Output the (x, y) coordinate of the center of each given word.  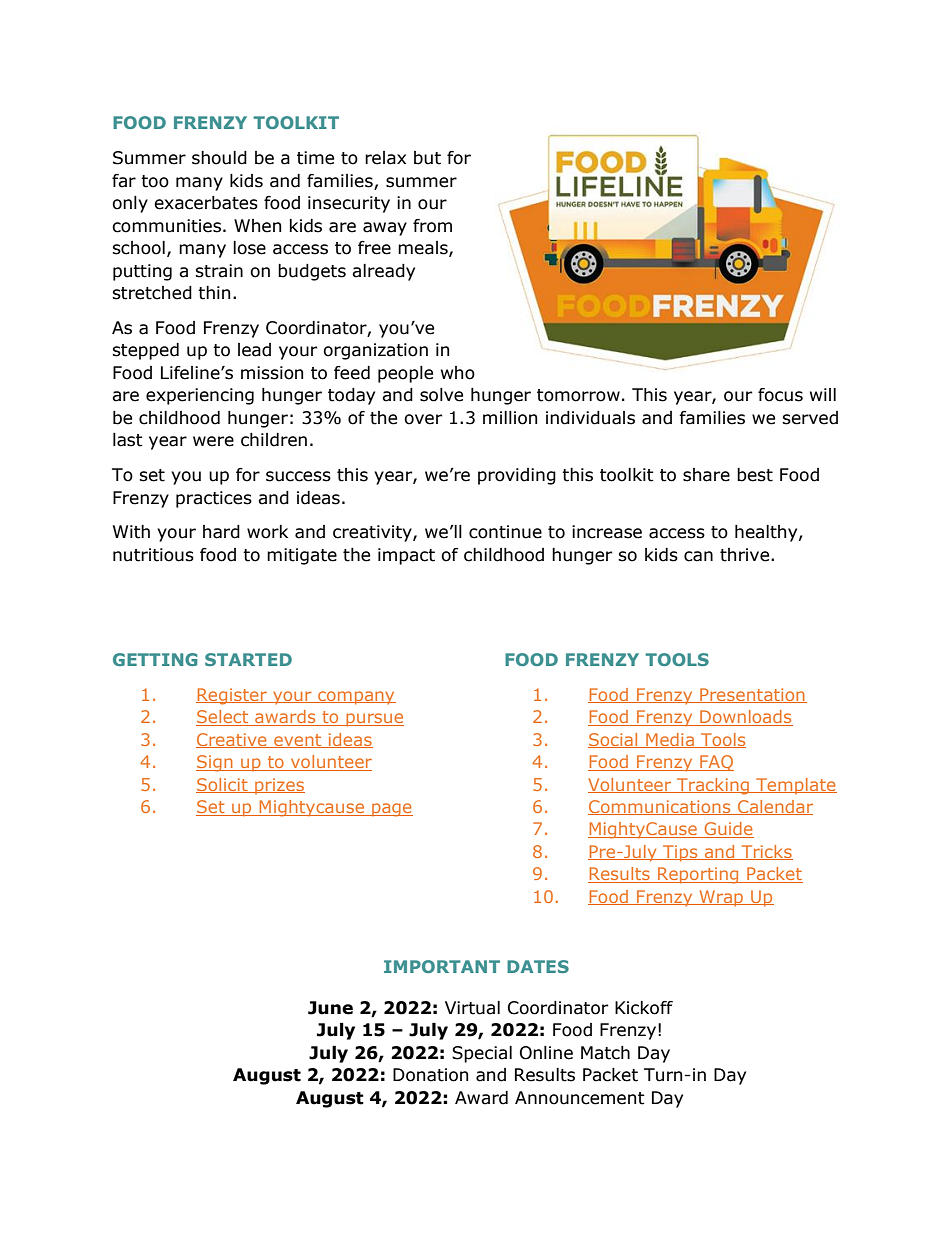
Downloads (745, 718)
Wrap (721, 898)
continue (505, 532)
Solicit (223, 785)
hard (221, 532)
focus (780, 395)
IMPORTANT (442, 966)
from (432, 226)
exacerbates (206, 203)
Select (223, 718)
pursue (374, 720)
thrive (746, 555)
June (330, 1008)
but (427, 158)
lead (254, 350)
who (458, 373)
